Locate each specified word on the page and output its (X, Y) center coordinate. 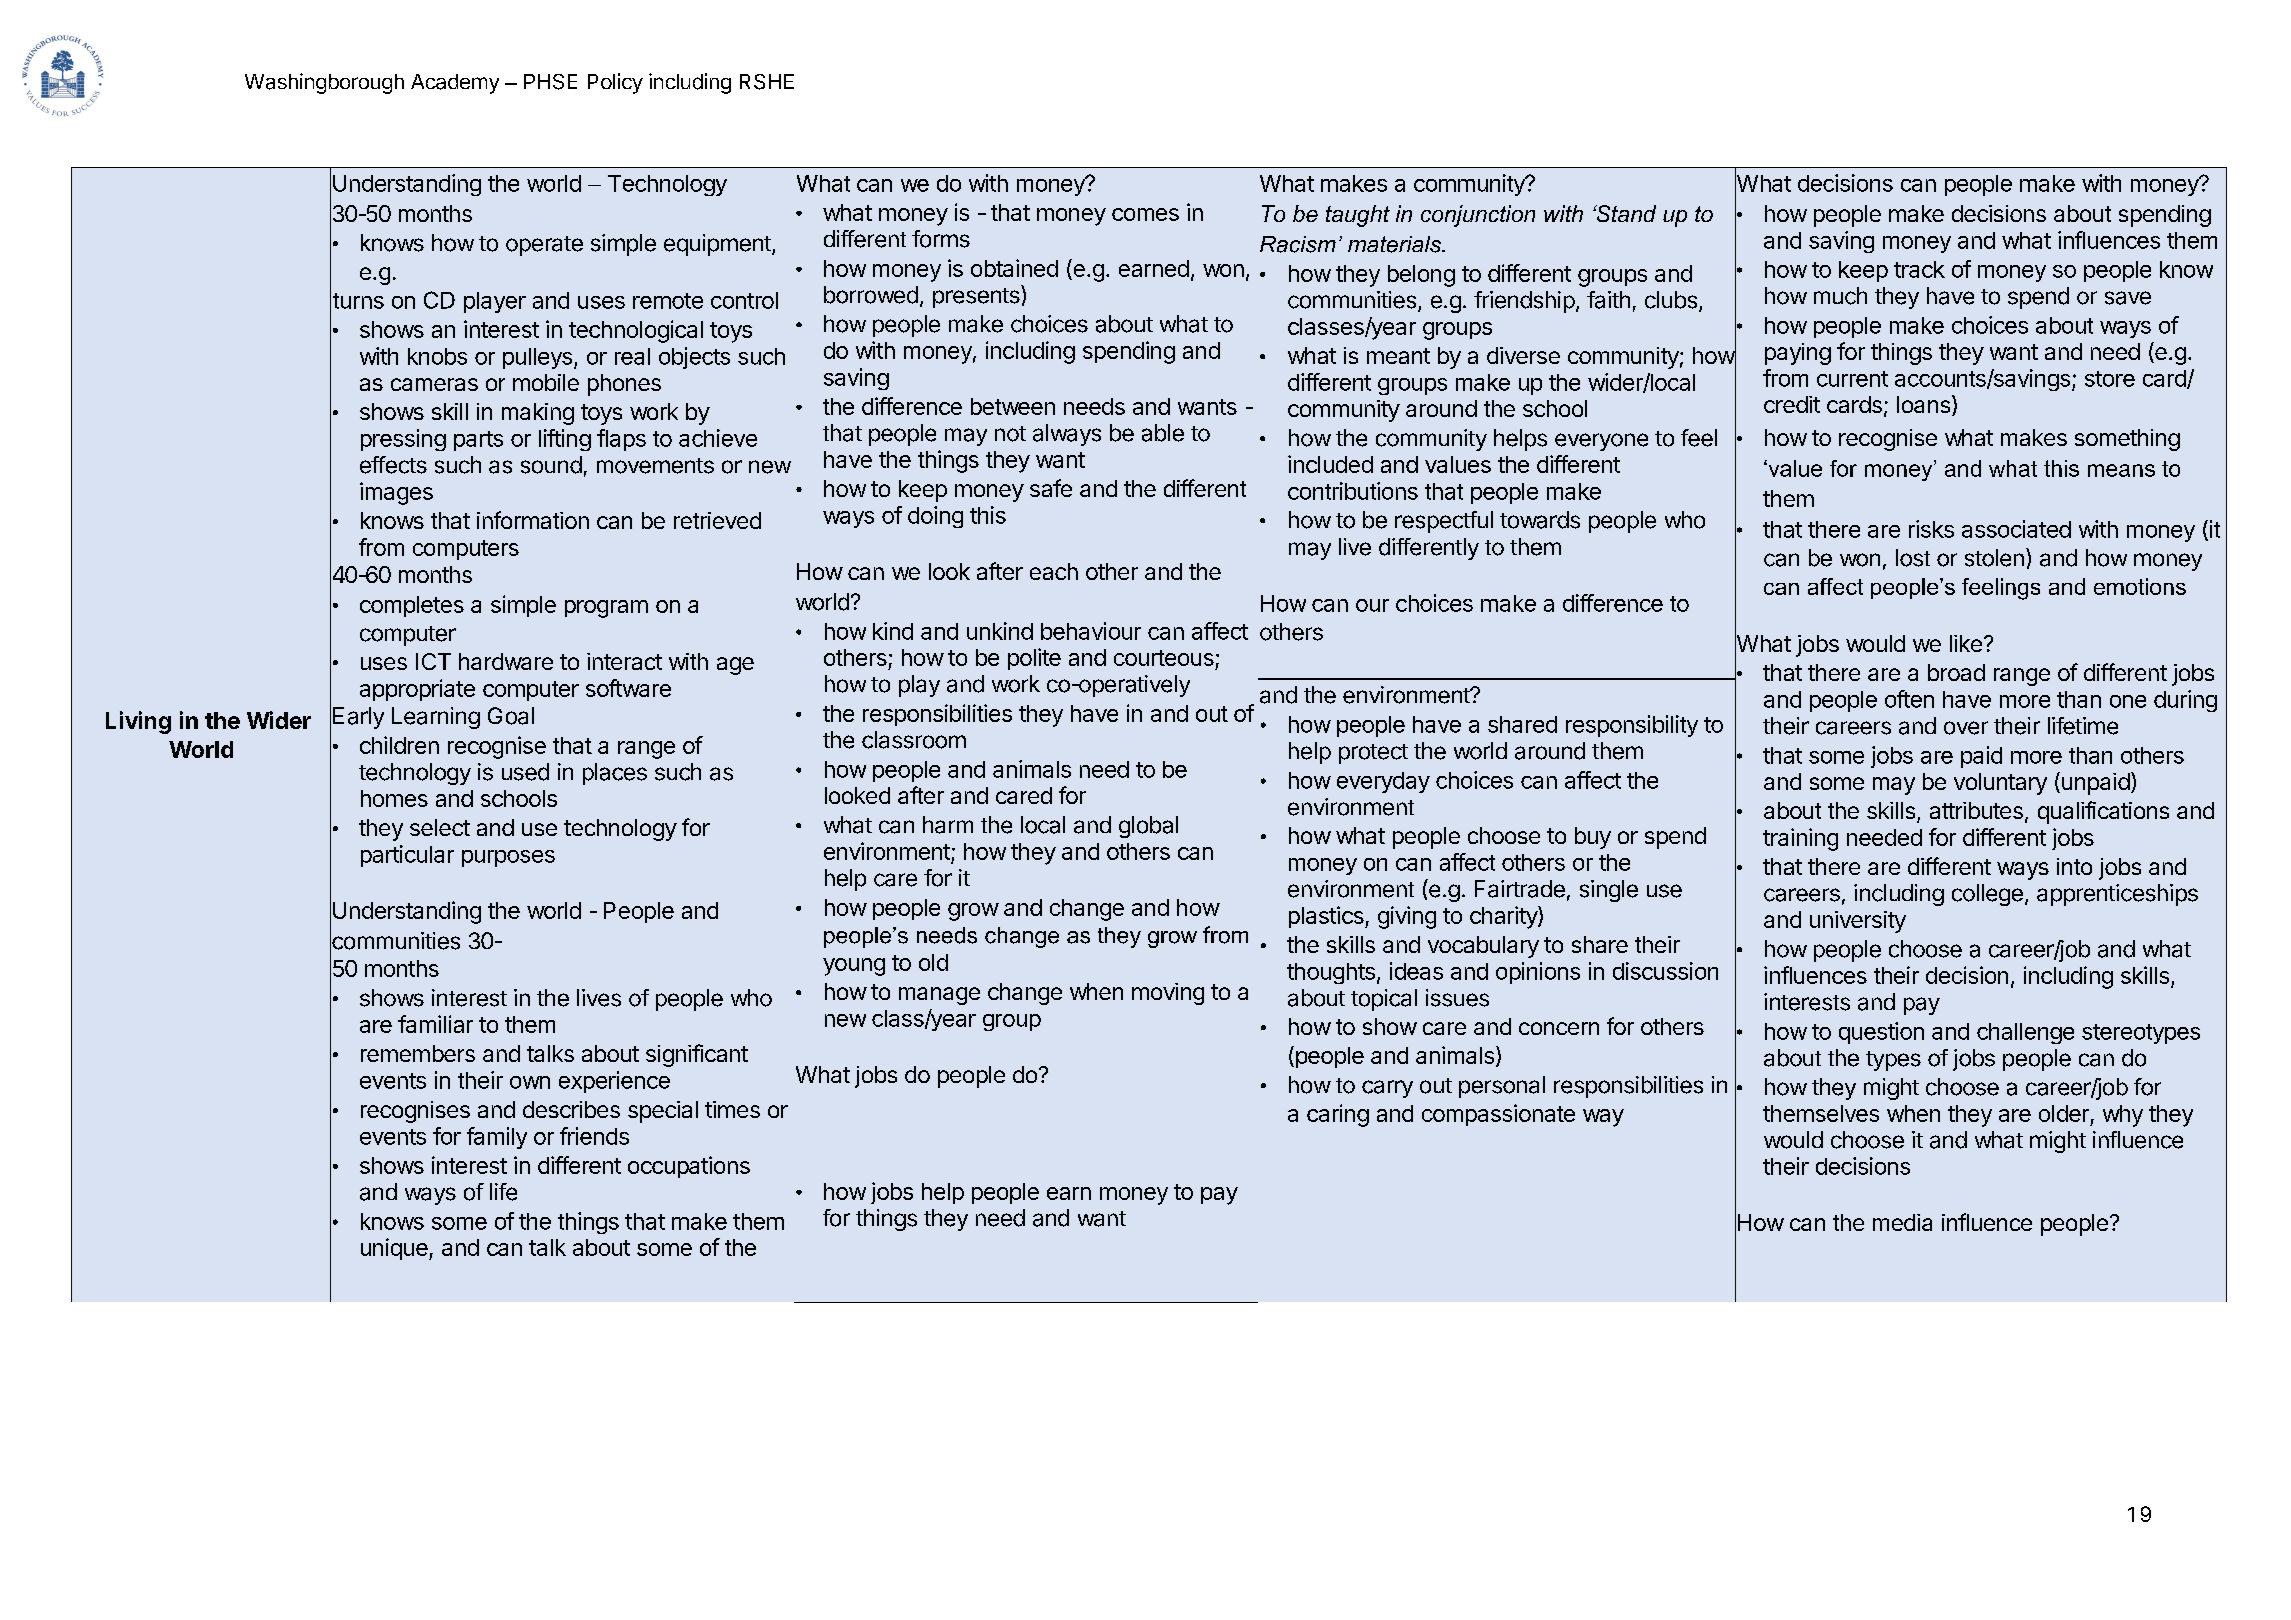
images (396, 493)
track (1919, 269)
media (1902, 1222)
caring (1338, 1115)
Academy (455, 84)
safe (1051, 488)
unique (395, 1249)
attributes (1976, 810)
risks (1931, 529)
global (1148, 827)
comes (1145, 214)
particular (407, 856)
